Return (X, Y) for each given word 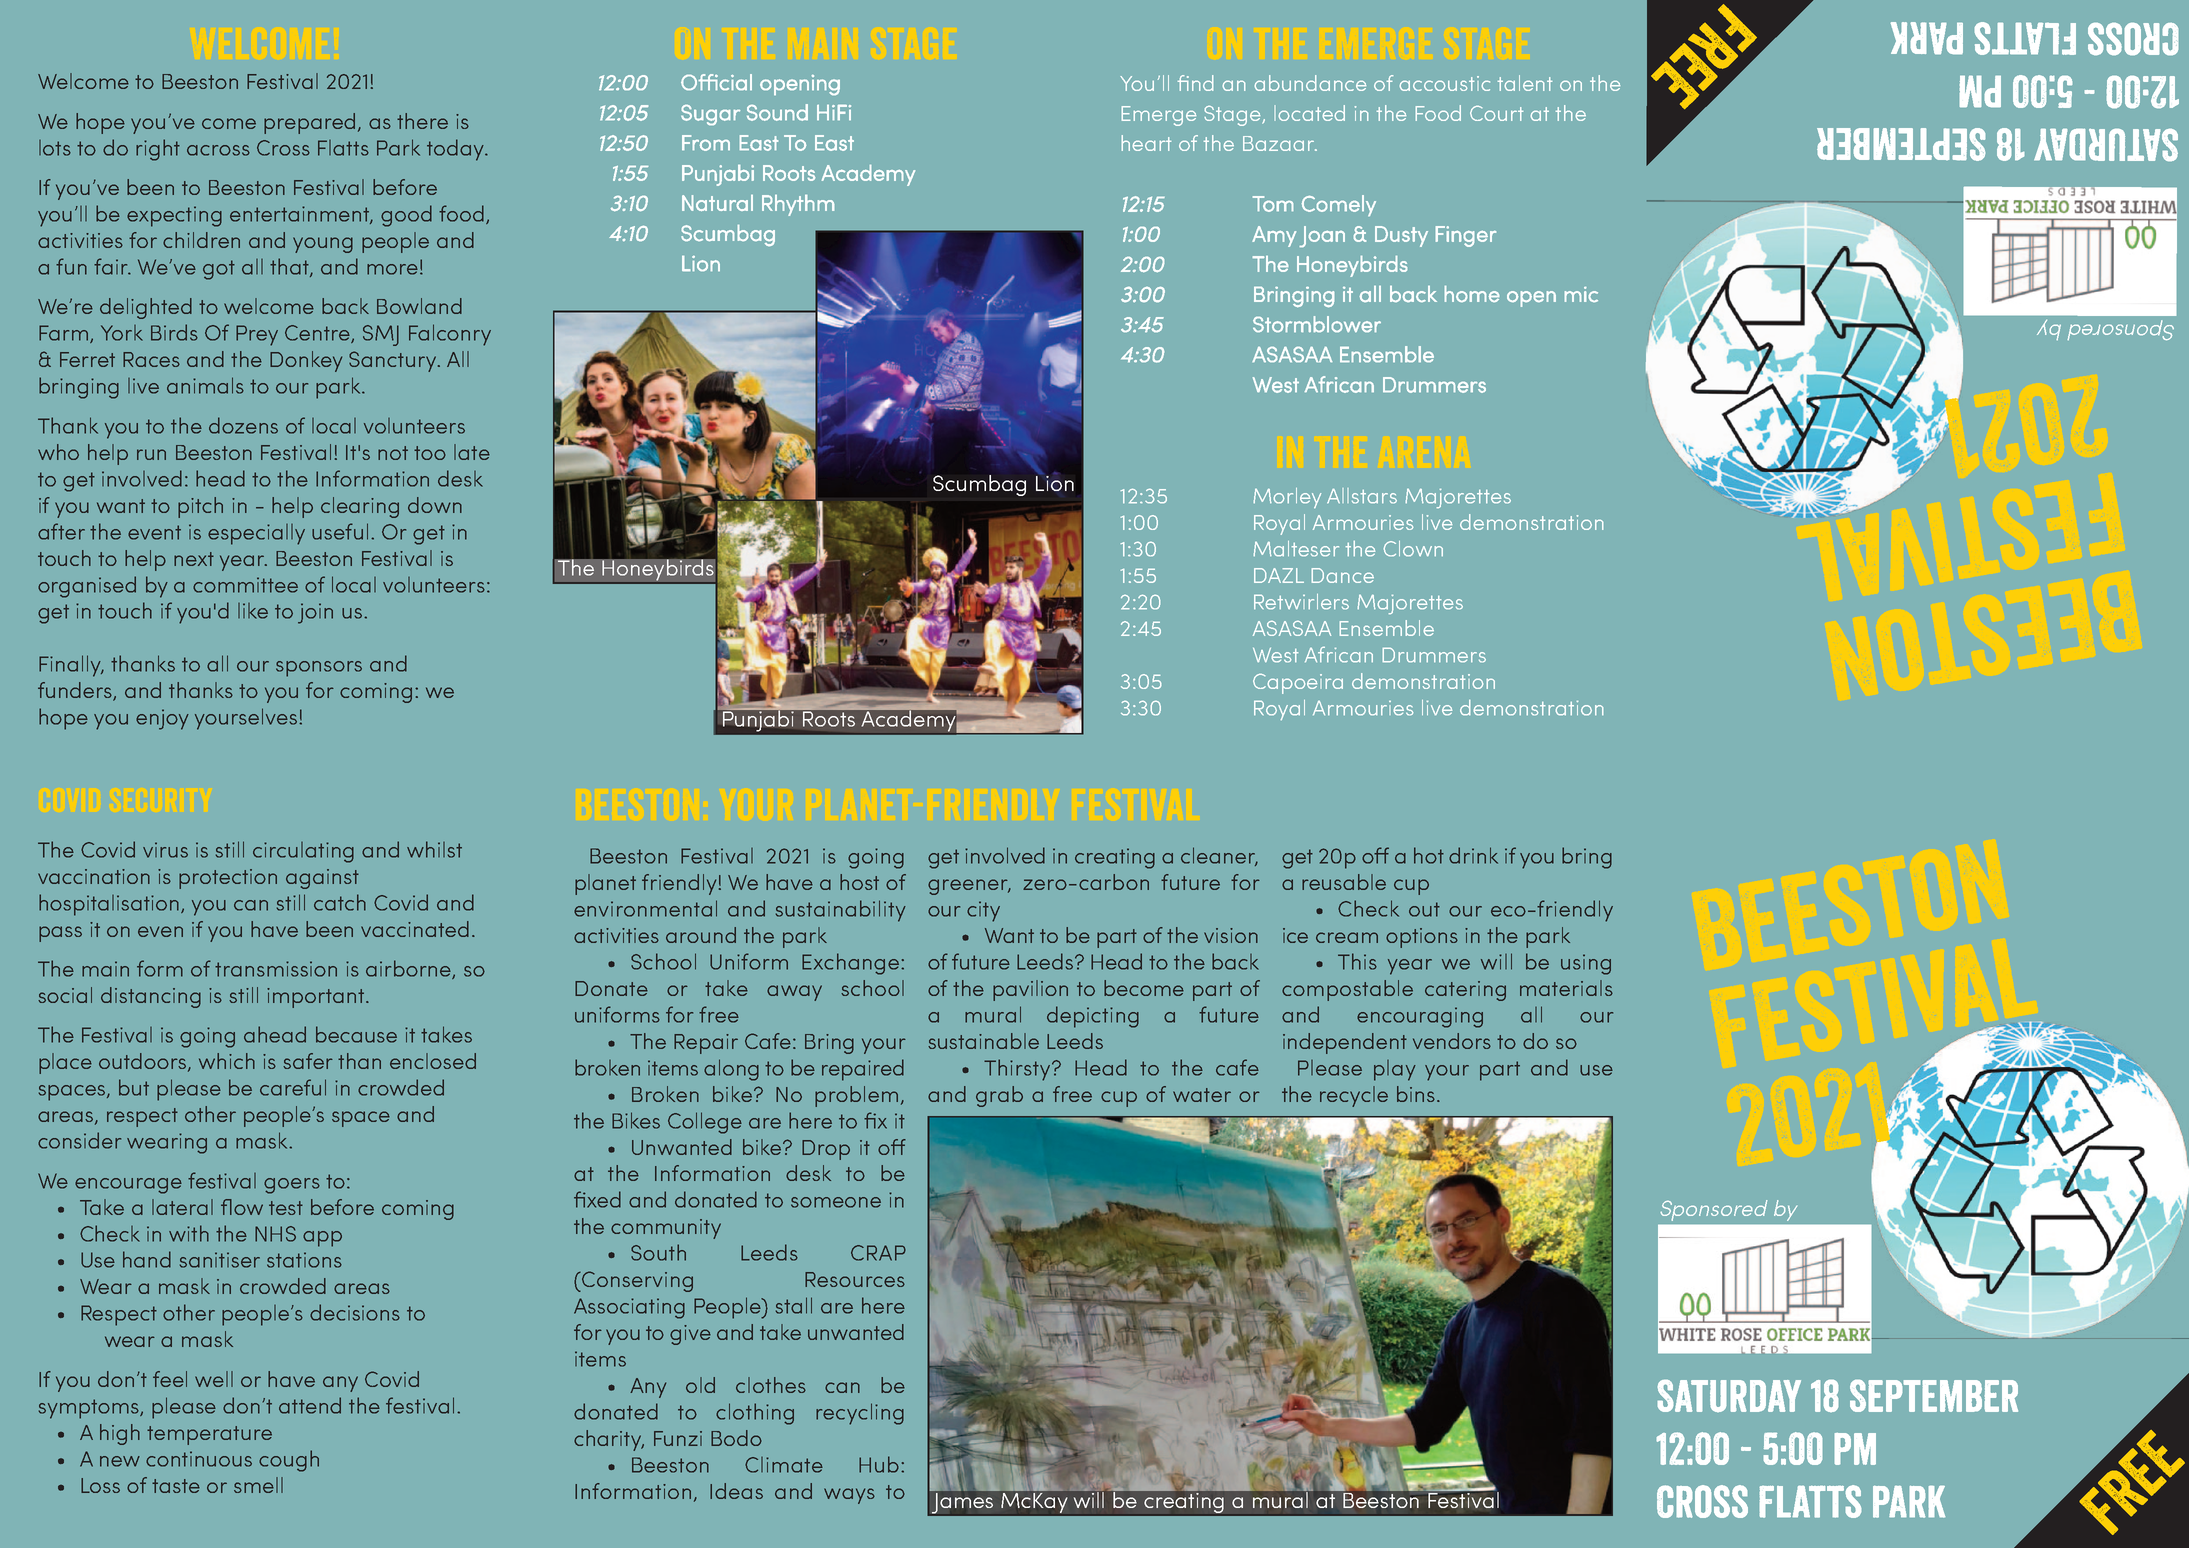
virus (165, 850)
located (1309, 113)
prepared (309, 123)
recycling (860, 1414)
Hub (879, 1464)
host (859, 882)
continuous (199, 1459)
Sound (777, 112)
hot (1429, 855)
